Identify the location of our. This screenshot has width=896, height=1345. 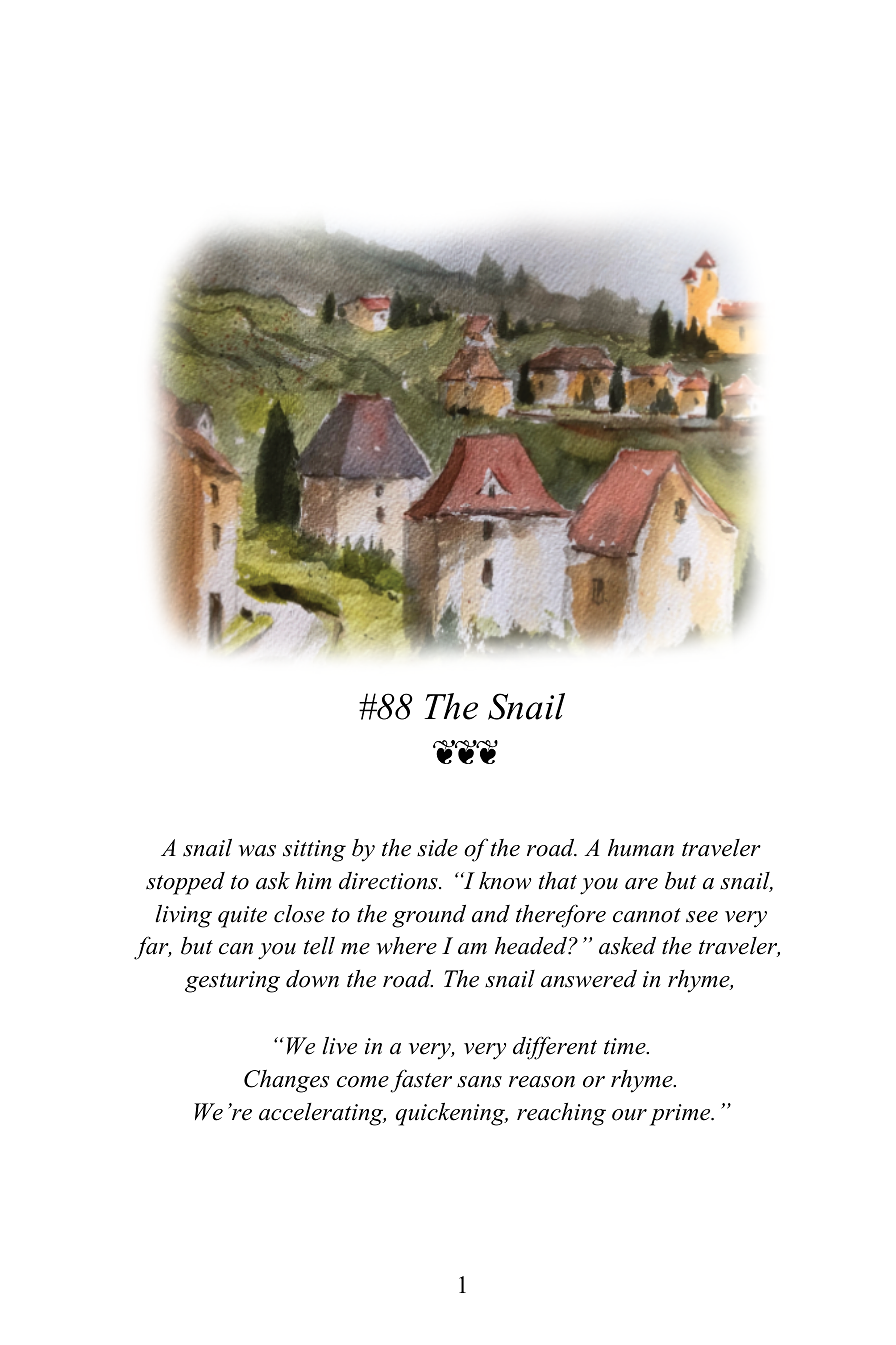
(629, 1115).
